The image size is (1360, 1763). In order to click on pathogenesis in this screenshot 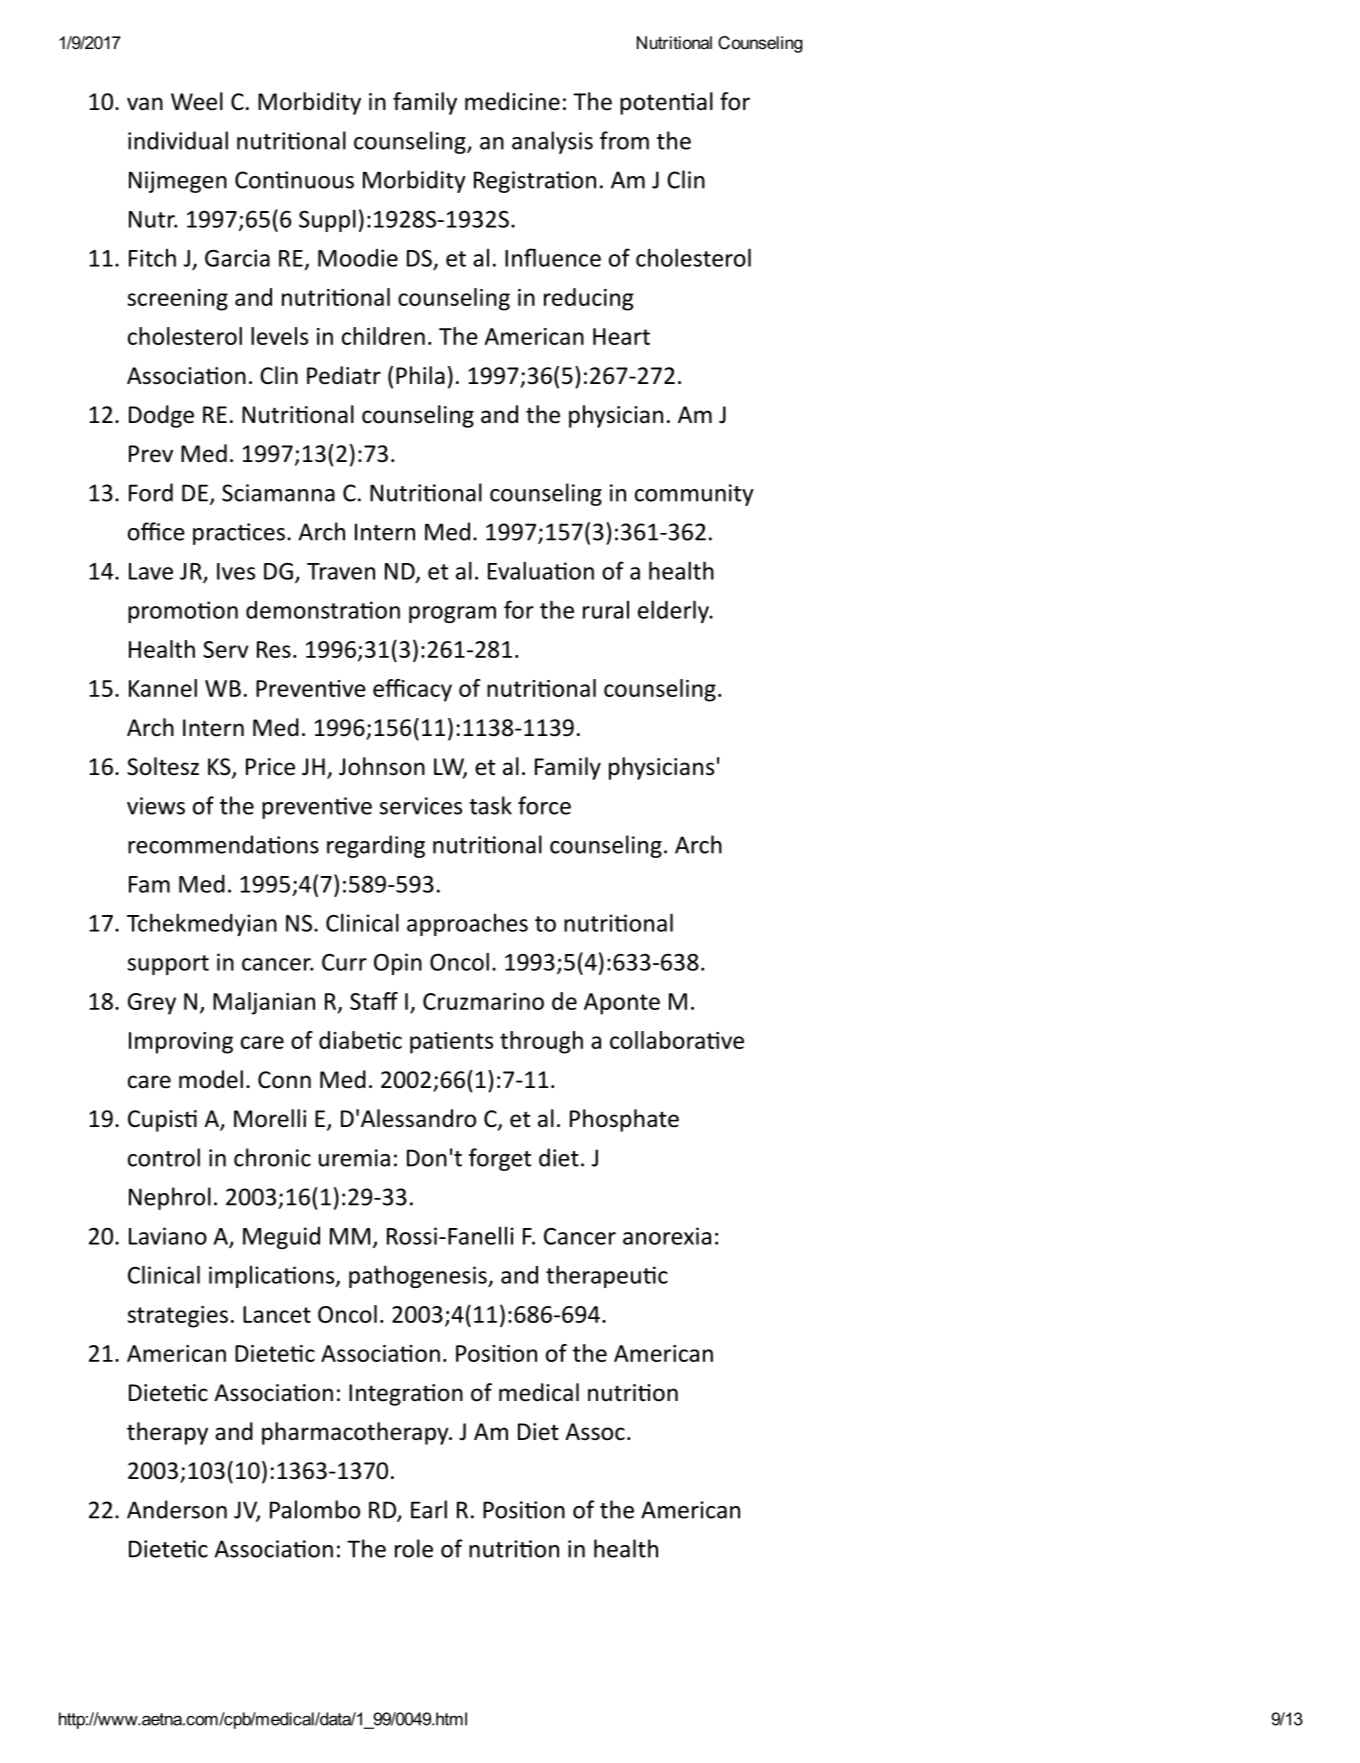, I will do `click(419, 1276)`.
